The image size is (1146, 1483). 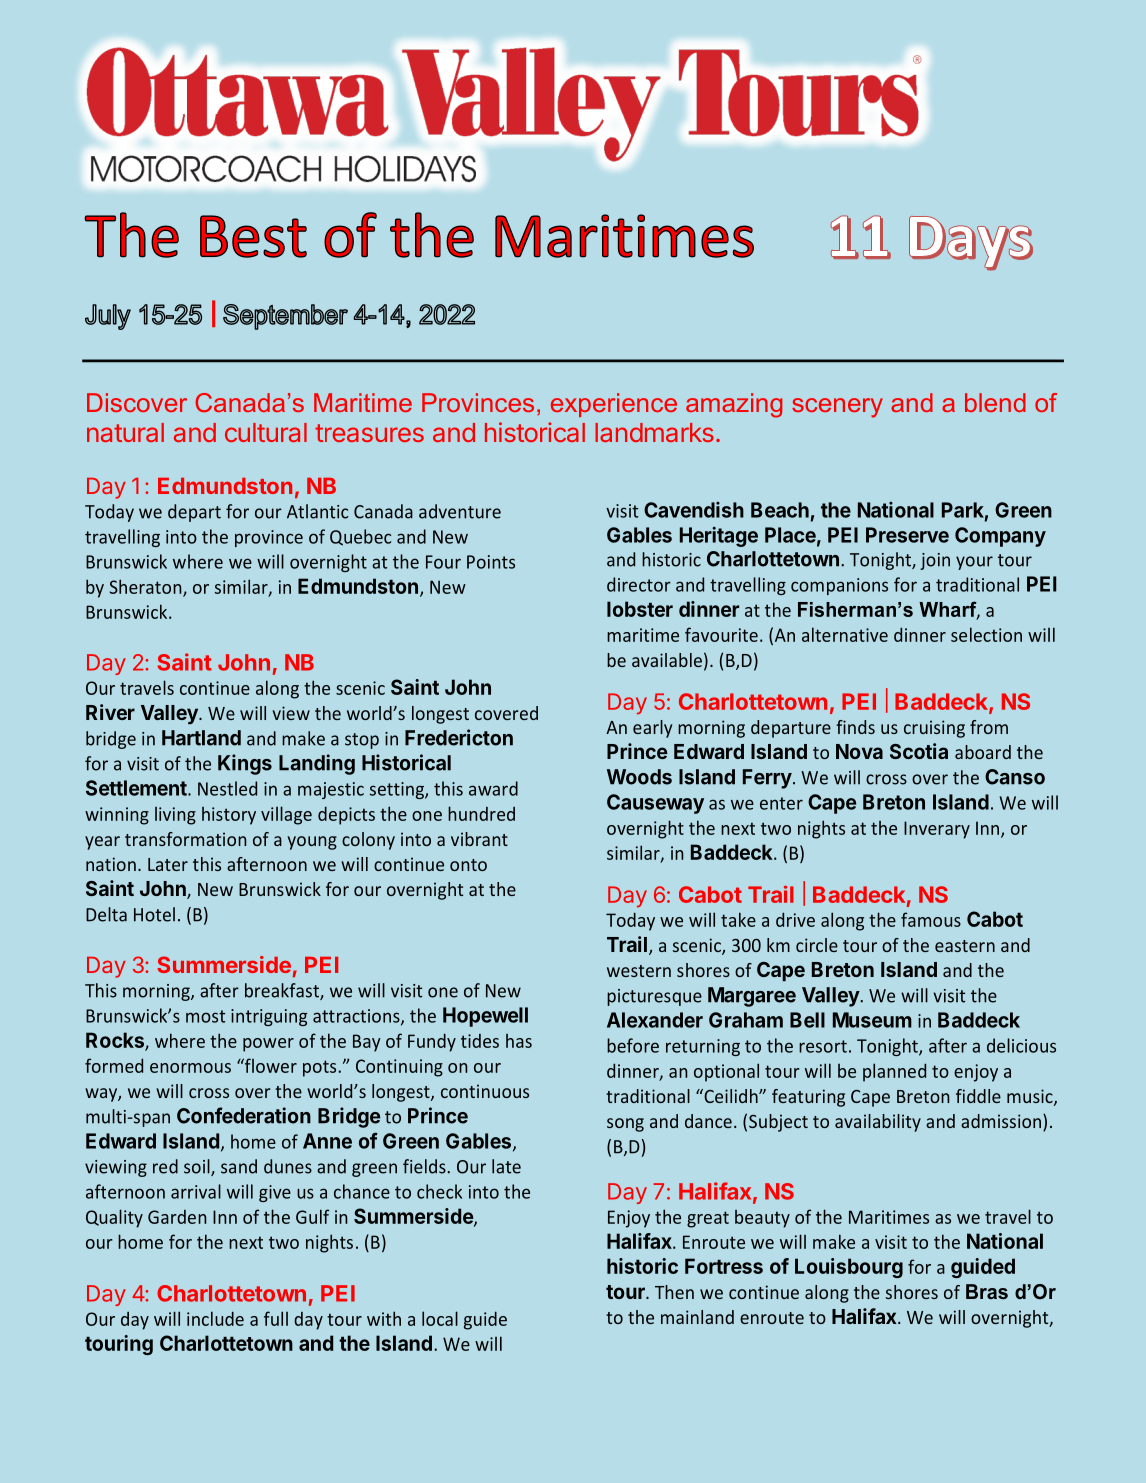 What do you see at coordinates (215, 1318) in the document?
I see `include` at bounding box center [215, 1318].
